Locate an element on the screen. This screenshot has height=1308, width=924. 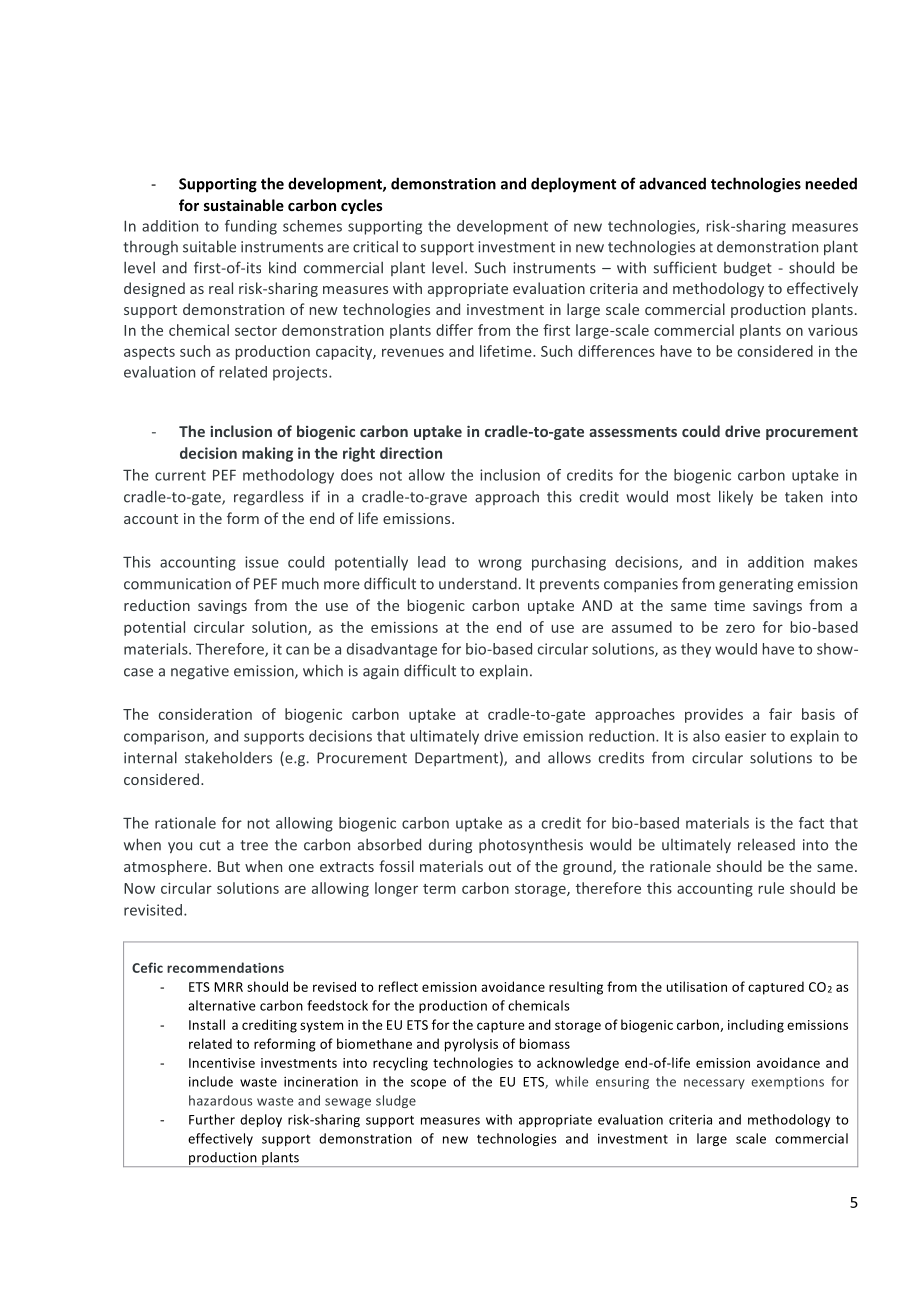
fact is located at coordinates (811, 823).
